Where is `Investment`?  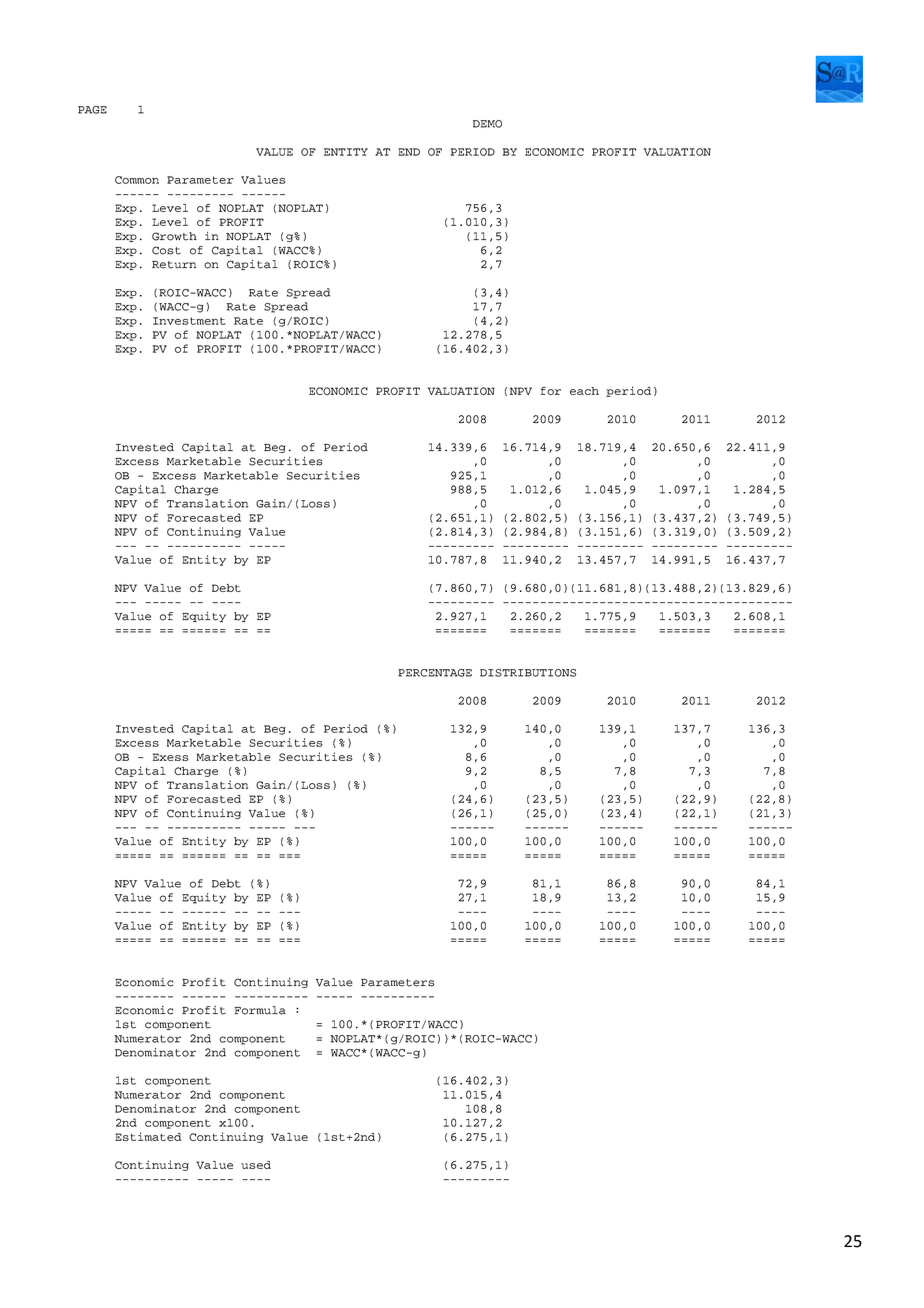 Investment is located at coordinates (189, 321).
